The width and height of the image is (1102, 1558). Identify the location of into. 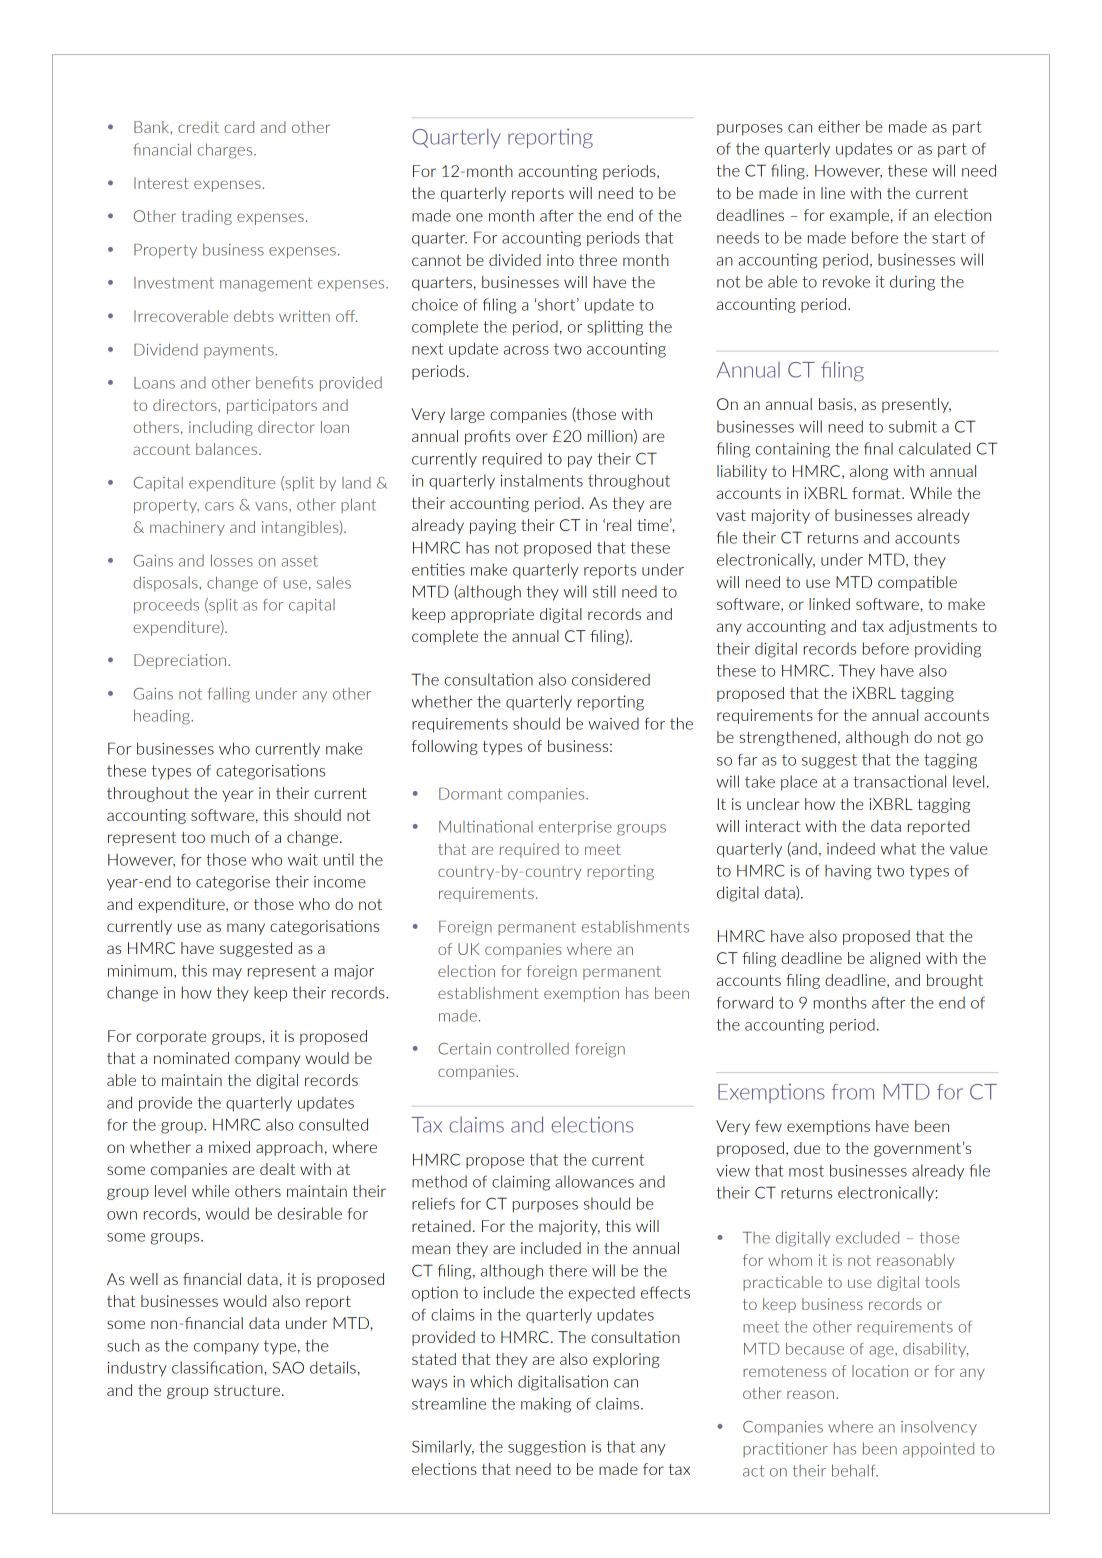
(560, 260).
